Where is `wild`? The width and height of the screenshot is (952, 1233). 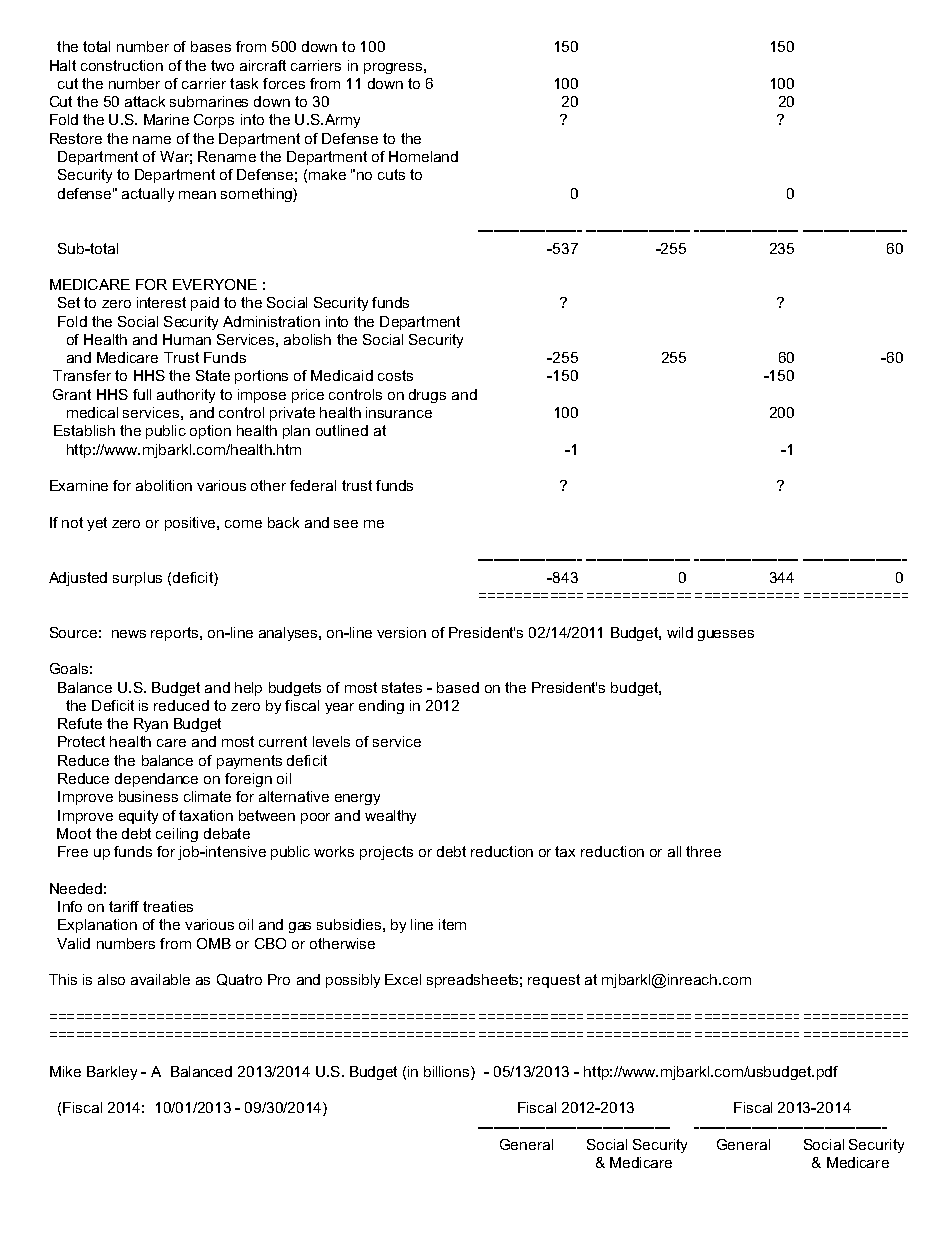 wild is located at coordinates (680, 632).
